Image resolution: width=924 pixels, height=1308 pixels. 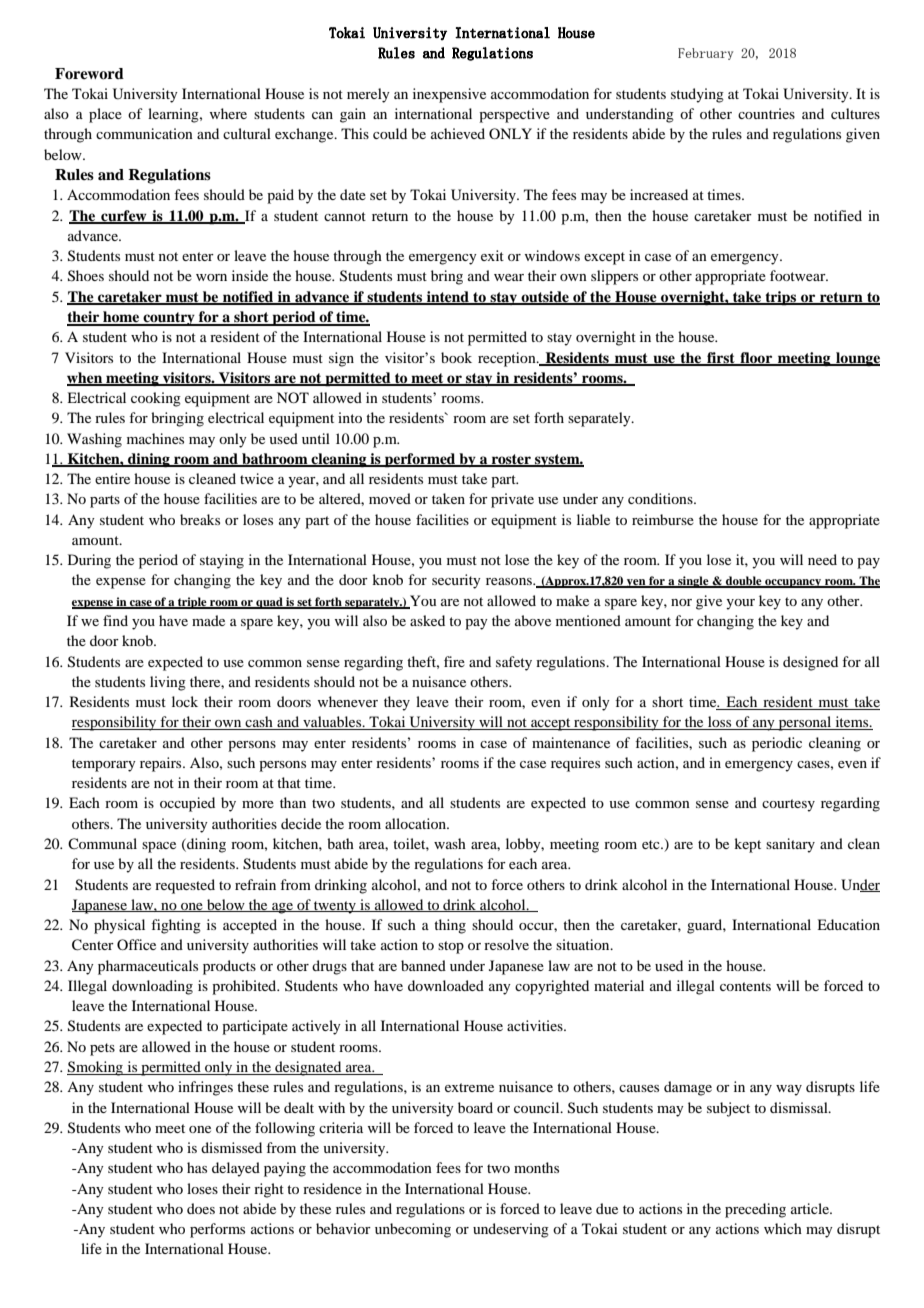 I want to click on inexpensive, so click(x=449, y=95).
